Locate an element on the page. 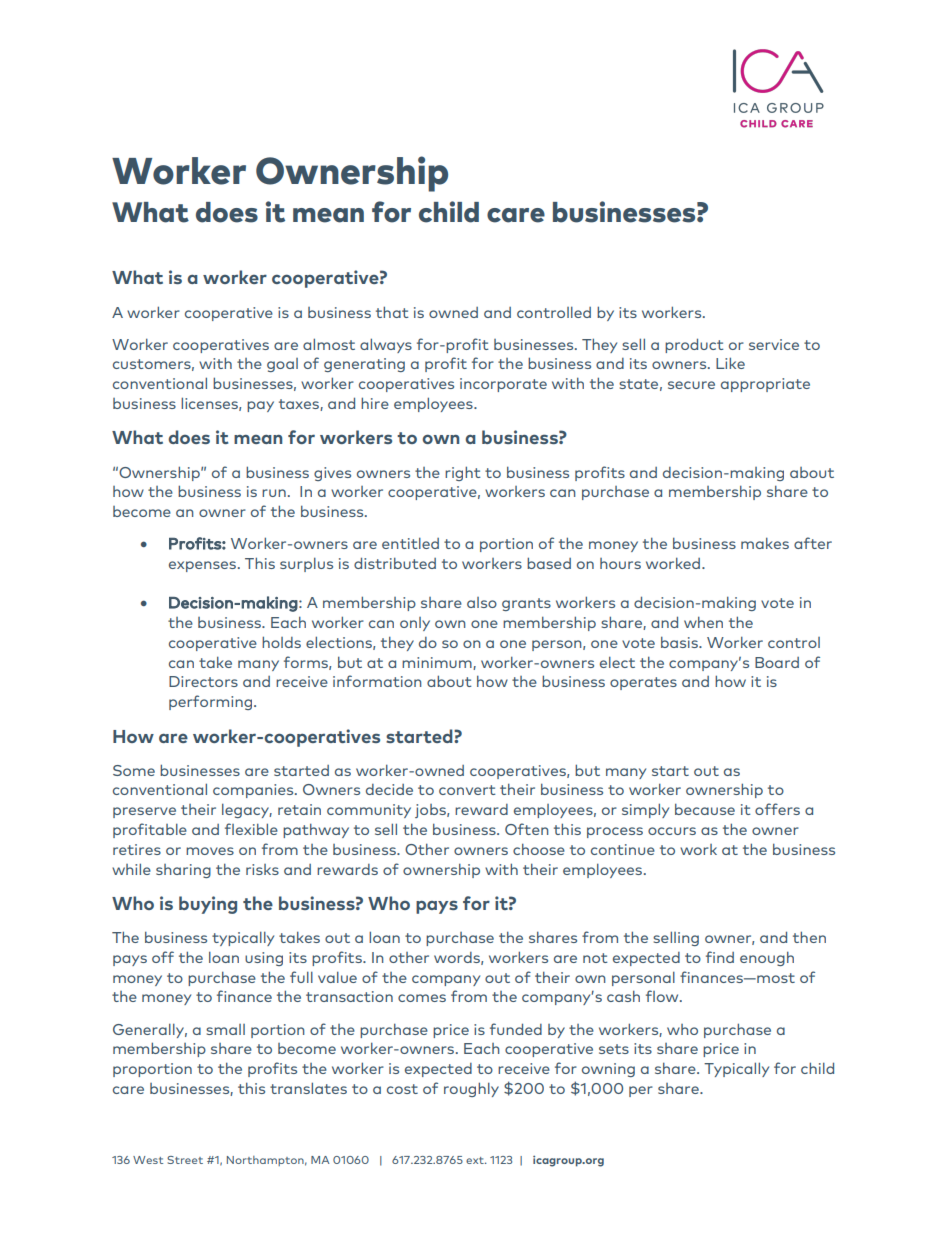 This document has width=952, height=1233. moves is located at coordinates (210, 851).
